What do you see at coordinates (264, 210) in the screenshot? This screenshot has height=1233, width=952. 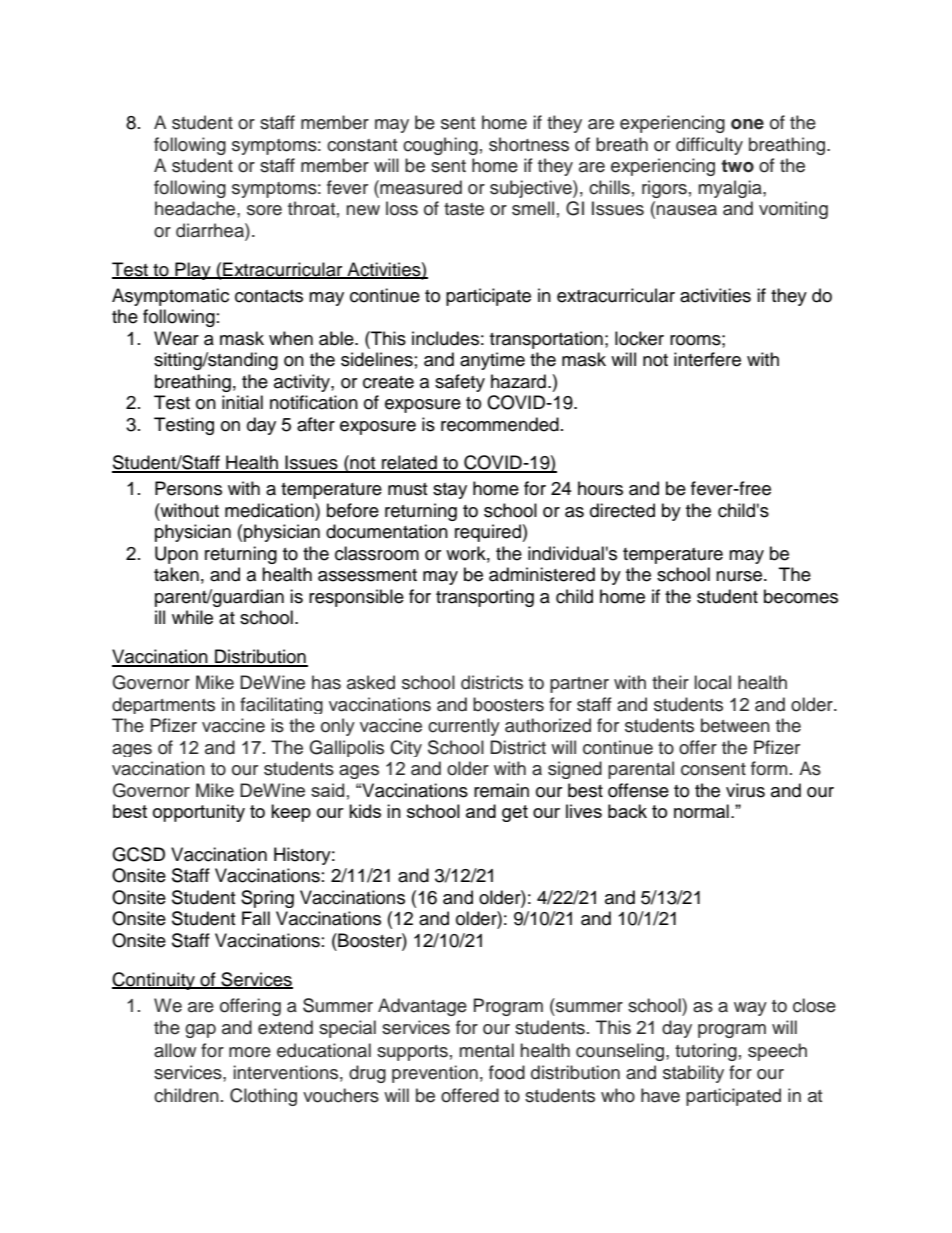 I see `sore` at bounding box center [264, 210].
